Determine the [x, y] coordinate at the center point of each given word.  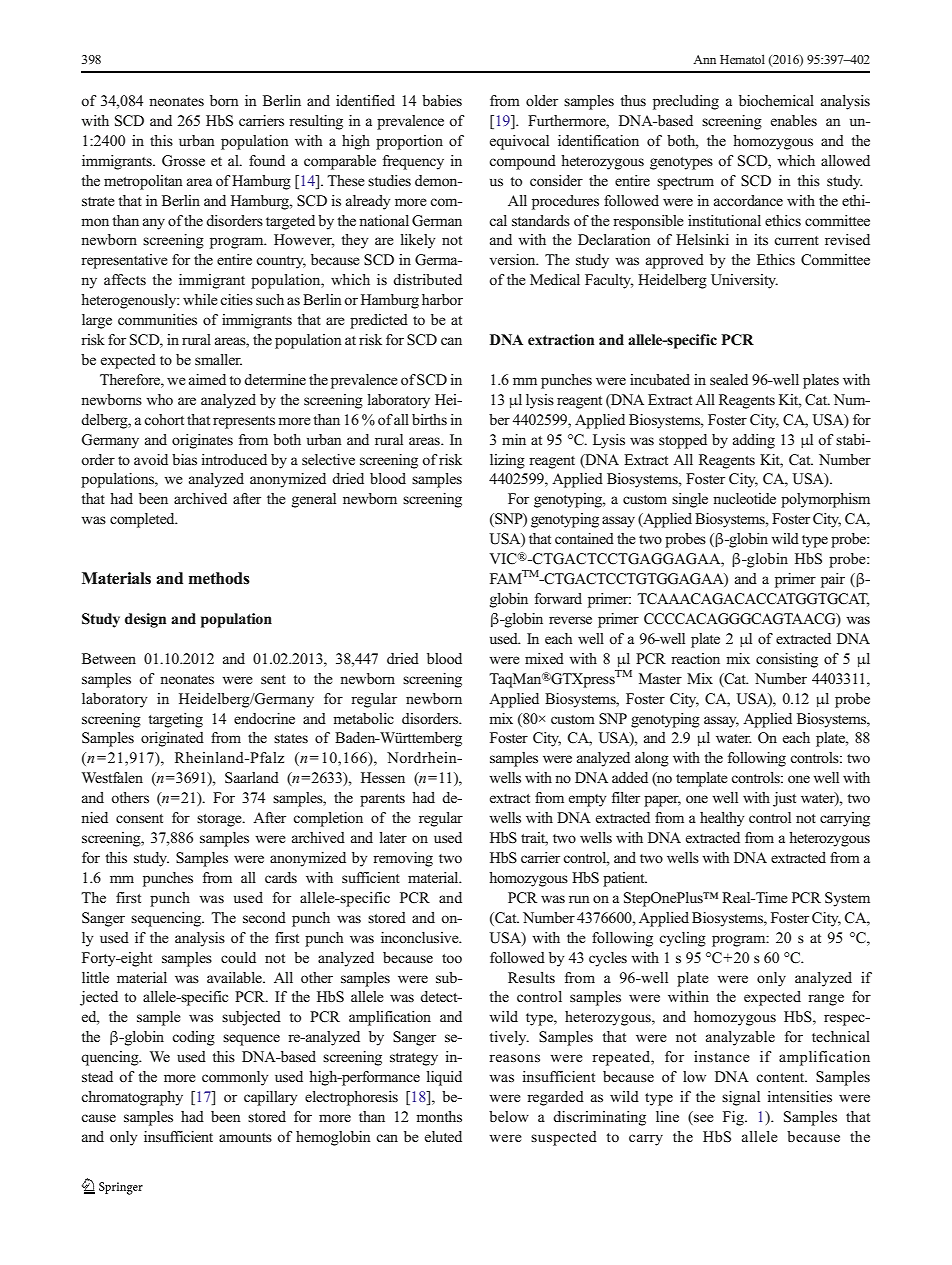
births [429, 419]
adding [754, 441]
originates [202, 441]
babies [442, 100]
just [784, 799]
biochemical [776, 100]
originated [172, 739]
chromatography [132, 1098]
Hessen [383, 778]
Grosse [183, 161]
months [439, 1117]
